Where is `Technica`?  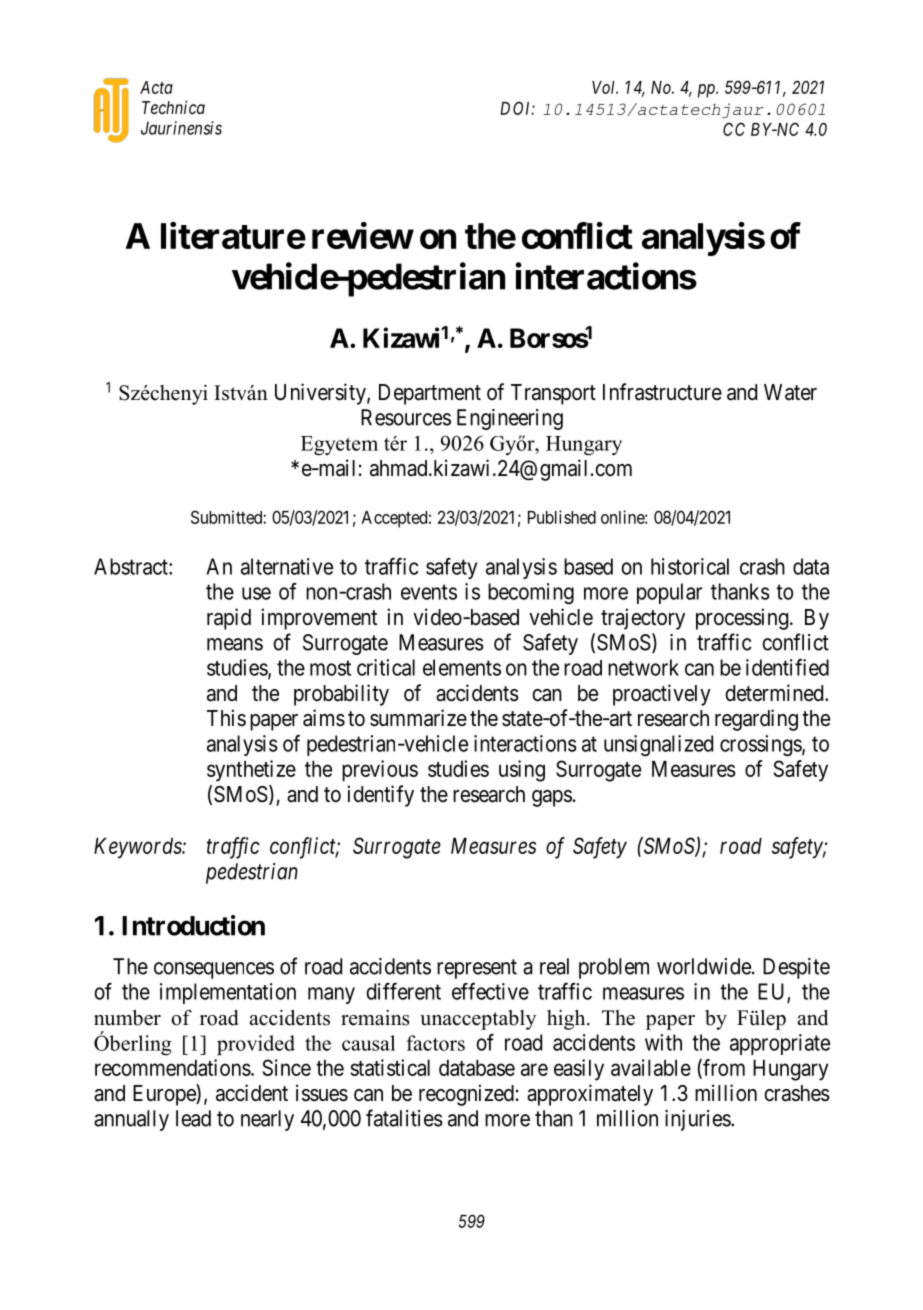
Technica is located at coordinates (173, 107).
